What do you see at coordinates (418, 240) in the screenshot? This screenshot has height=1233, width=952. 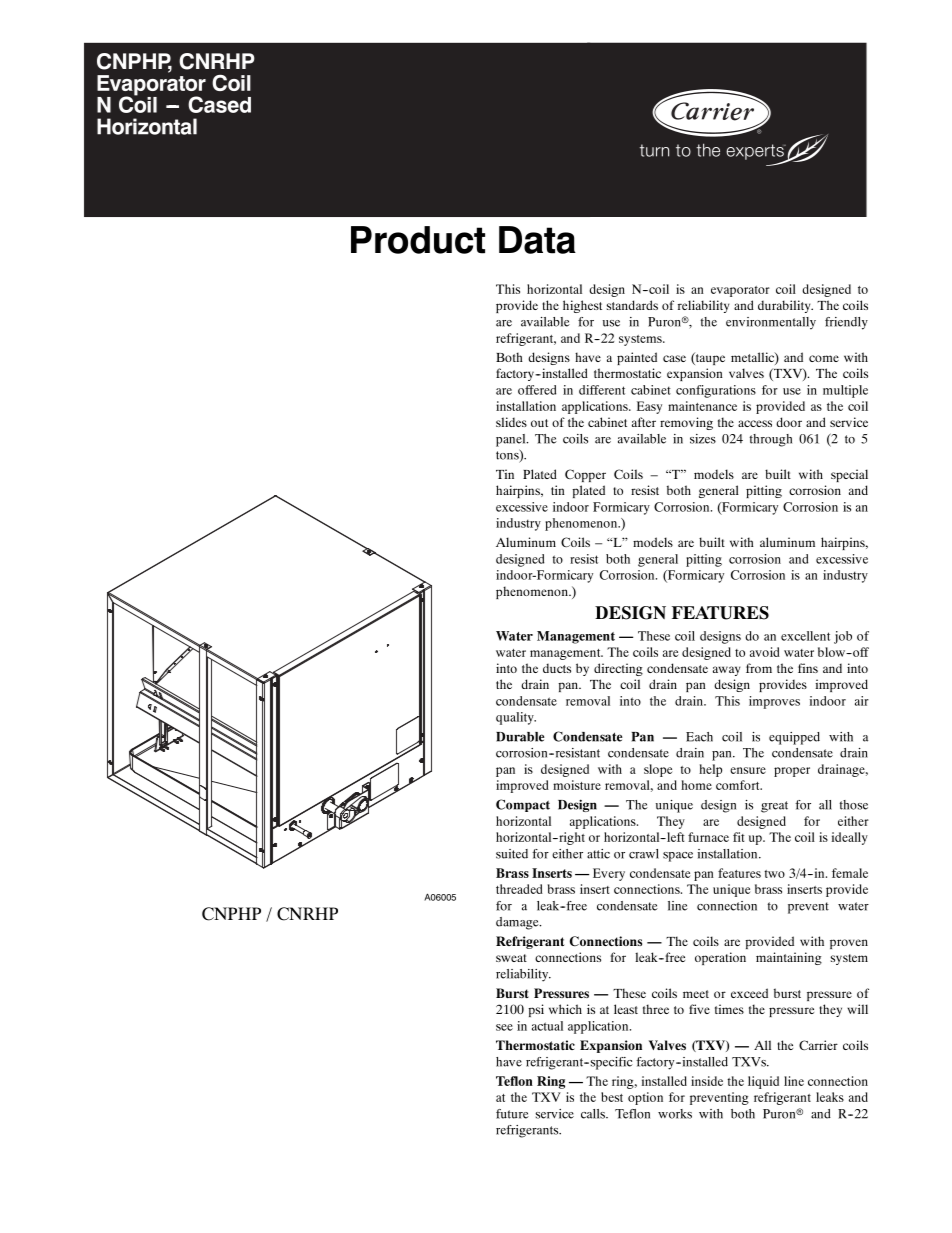 I see `Product` at bounding box center [418, 240].
